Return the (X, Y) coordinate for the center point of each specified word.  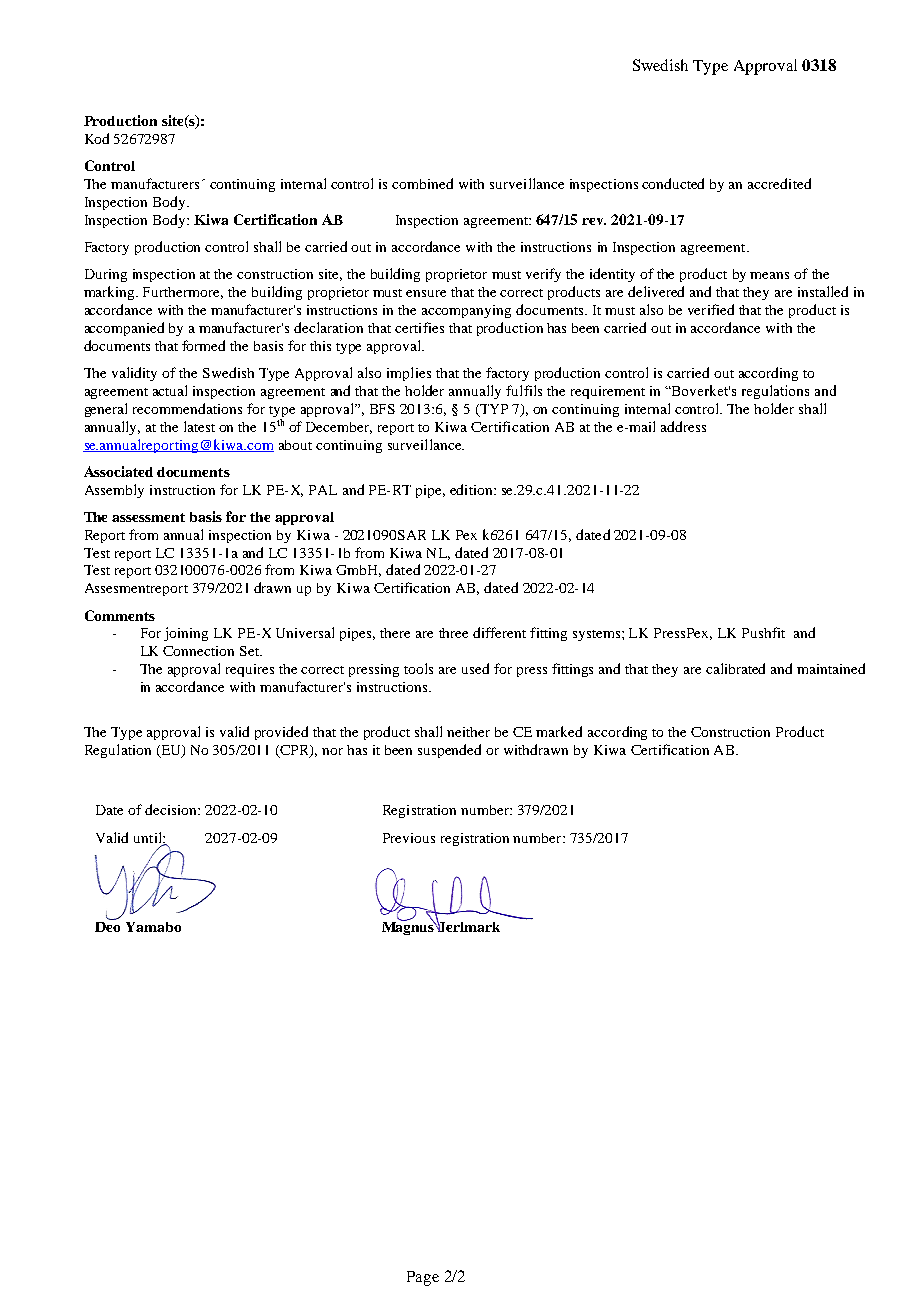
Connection (198, 651)
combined (422, 183)
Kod (97, 138)
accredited (779, 183)
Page (423, 1278)
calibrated (735, 668)
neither (468, 732)
